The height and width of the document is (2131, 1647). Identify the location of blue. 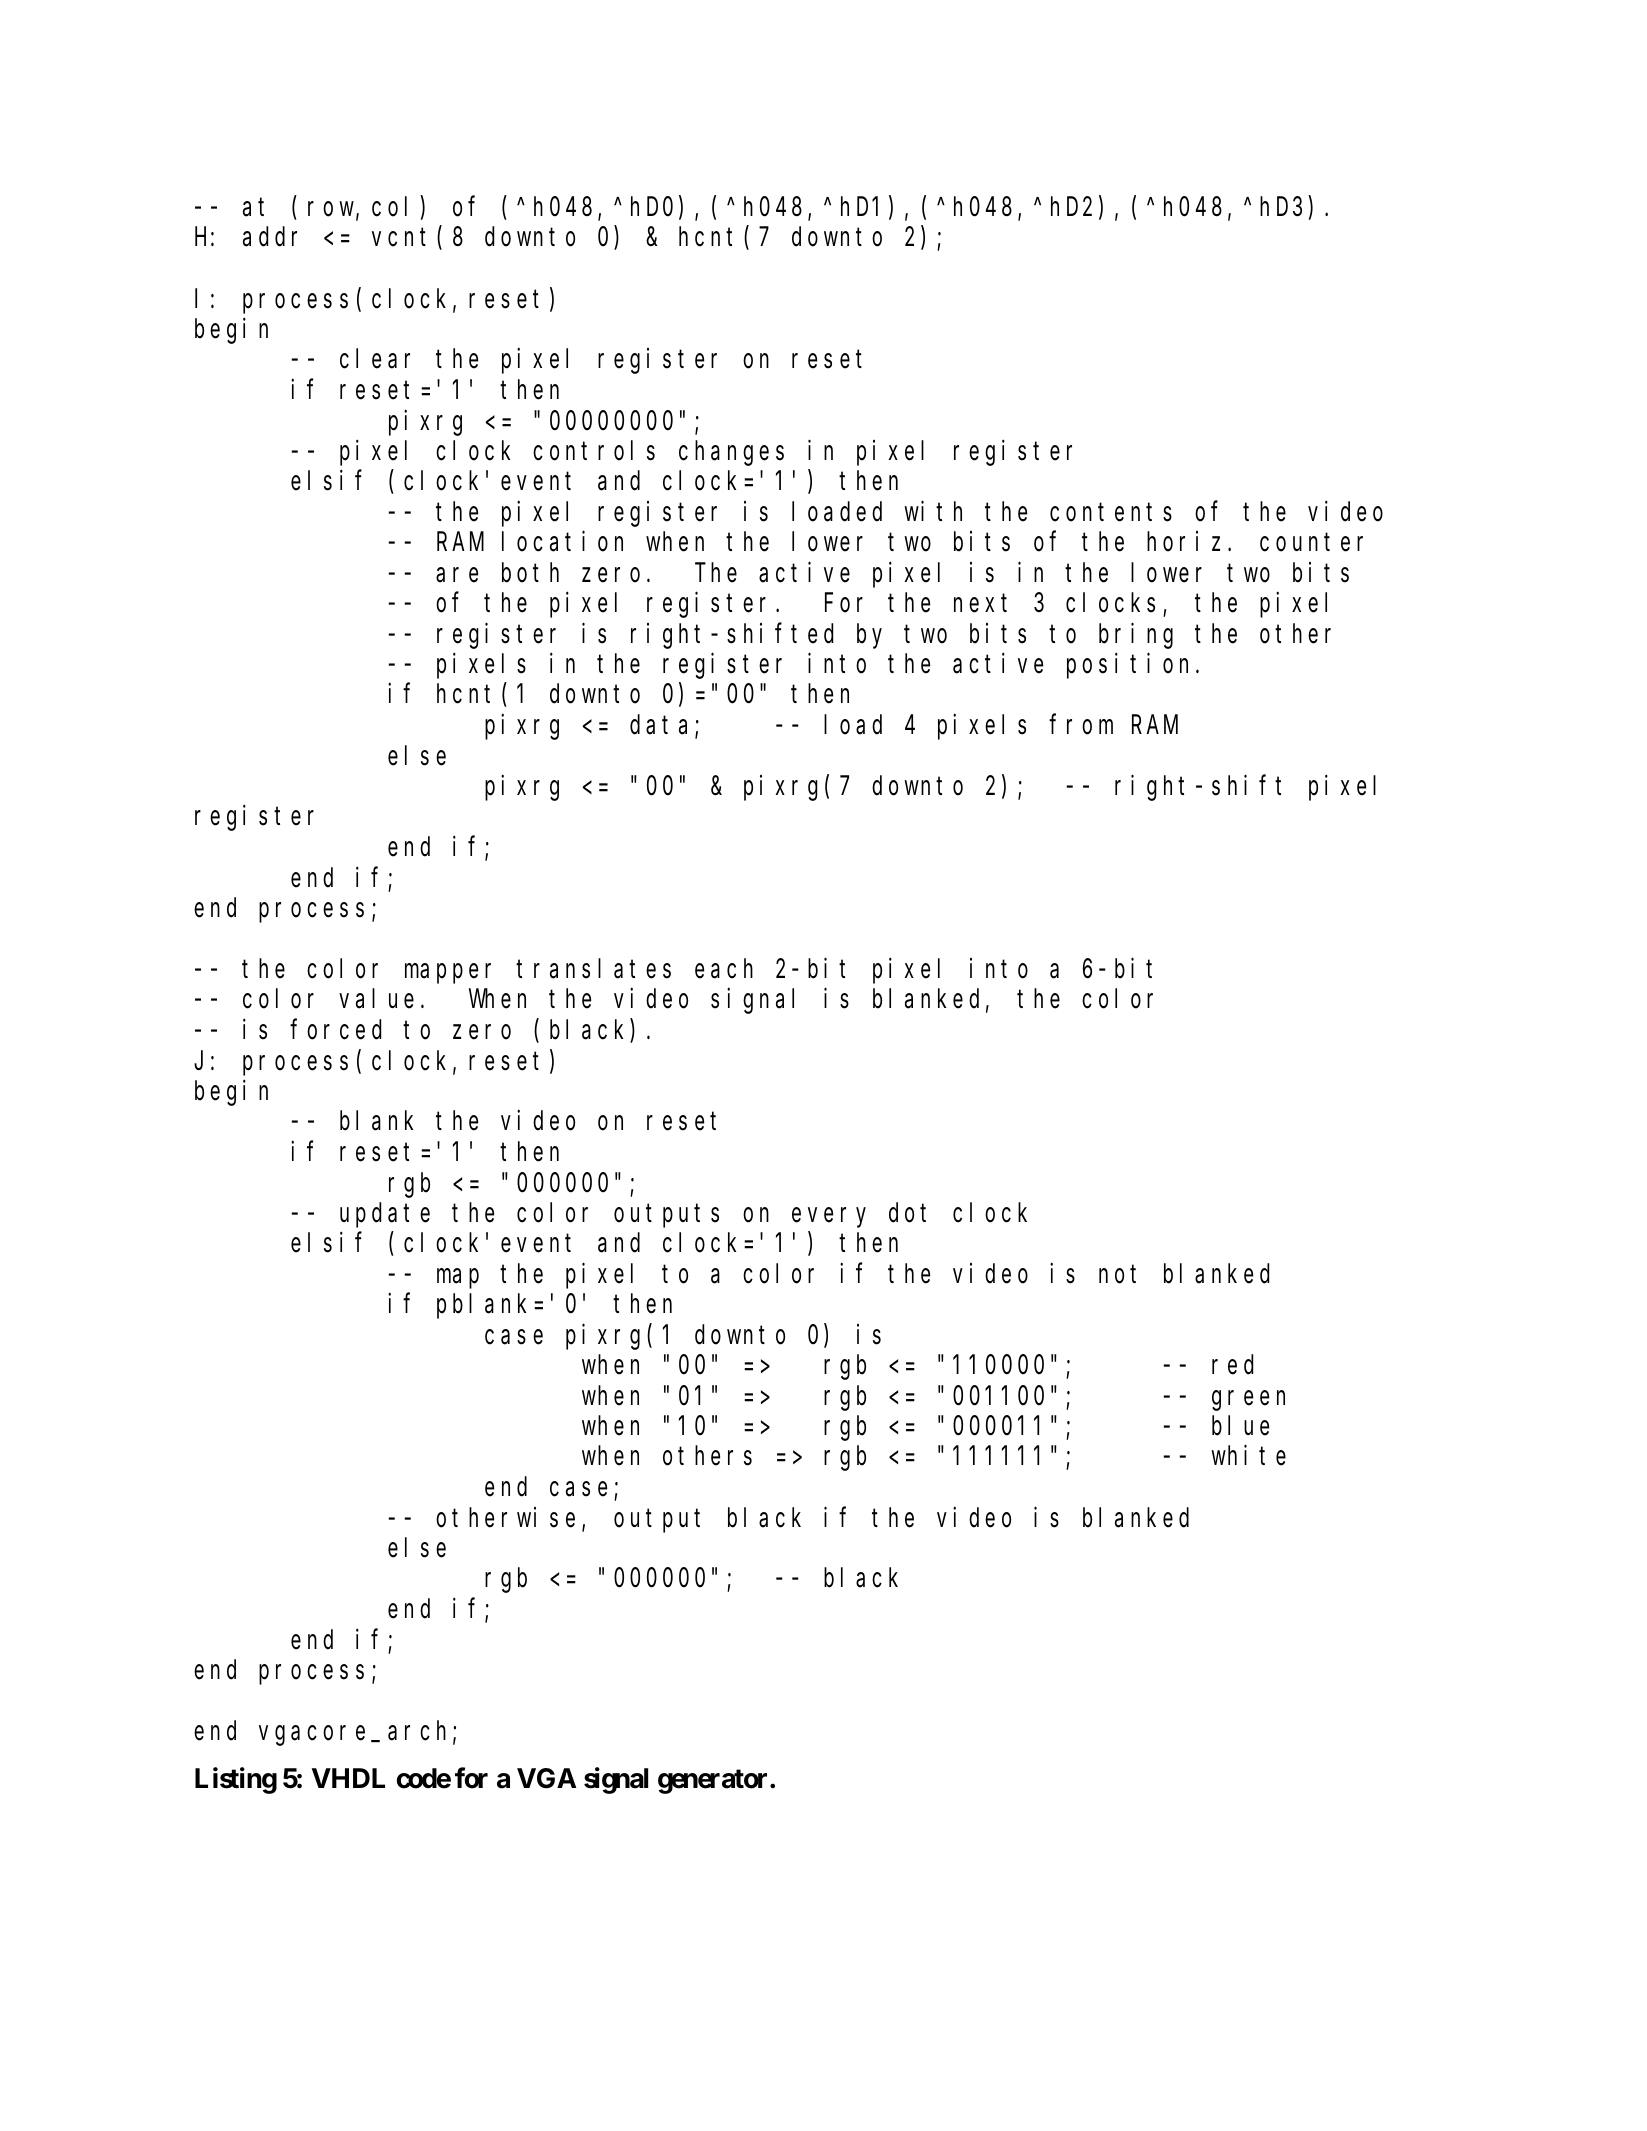
(1240, 1426).
